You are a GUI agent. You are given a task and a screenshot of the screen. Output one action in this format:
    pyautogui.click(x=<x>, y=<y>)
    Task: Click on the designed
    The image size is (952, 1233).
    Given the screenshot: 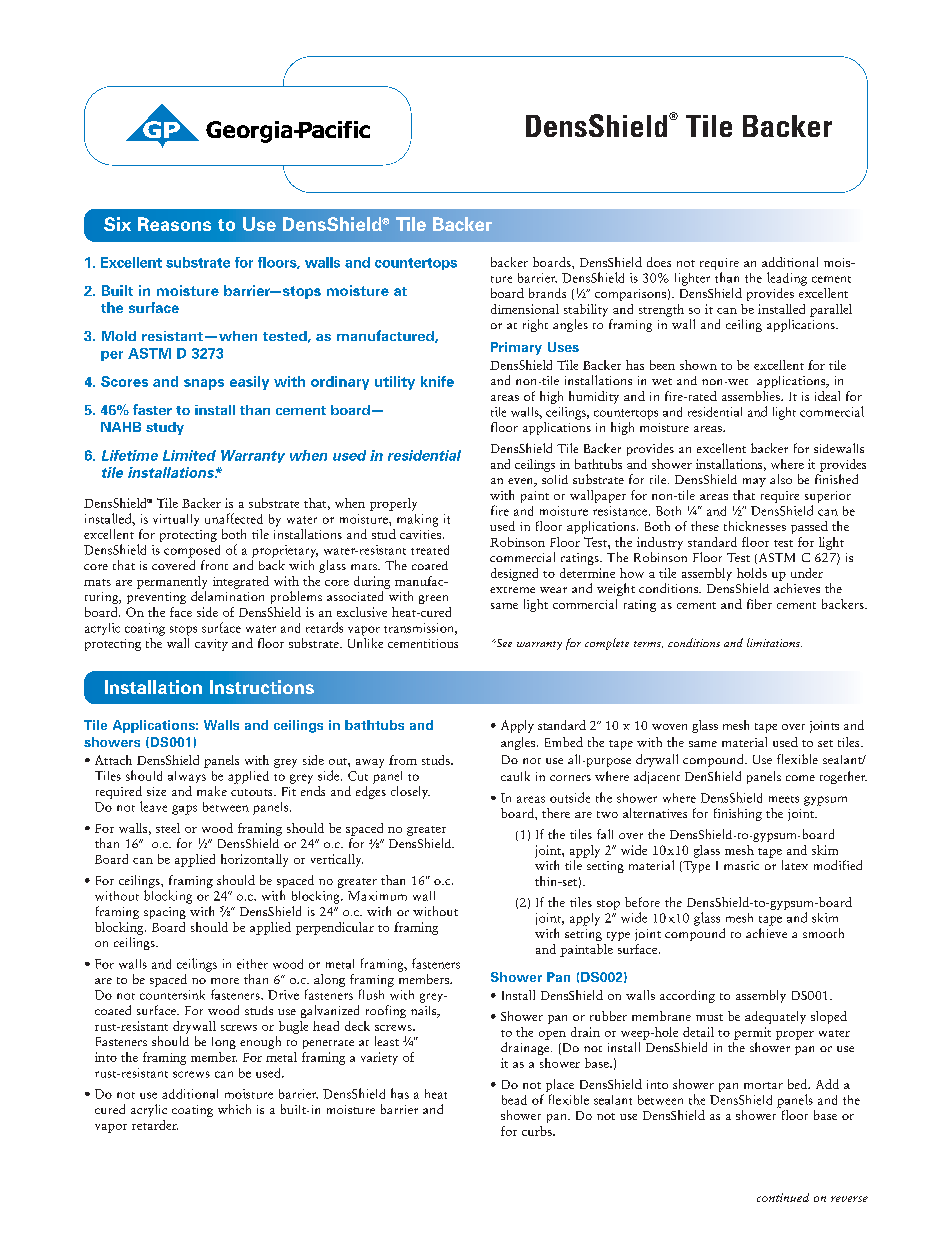 What is the action you would take?
    pyautogui.click(x=514, y=574)
